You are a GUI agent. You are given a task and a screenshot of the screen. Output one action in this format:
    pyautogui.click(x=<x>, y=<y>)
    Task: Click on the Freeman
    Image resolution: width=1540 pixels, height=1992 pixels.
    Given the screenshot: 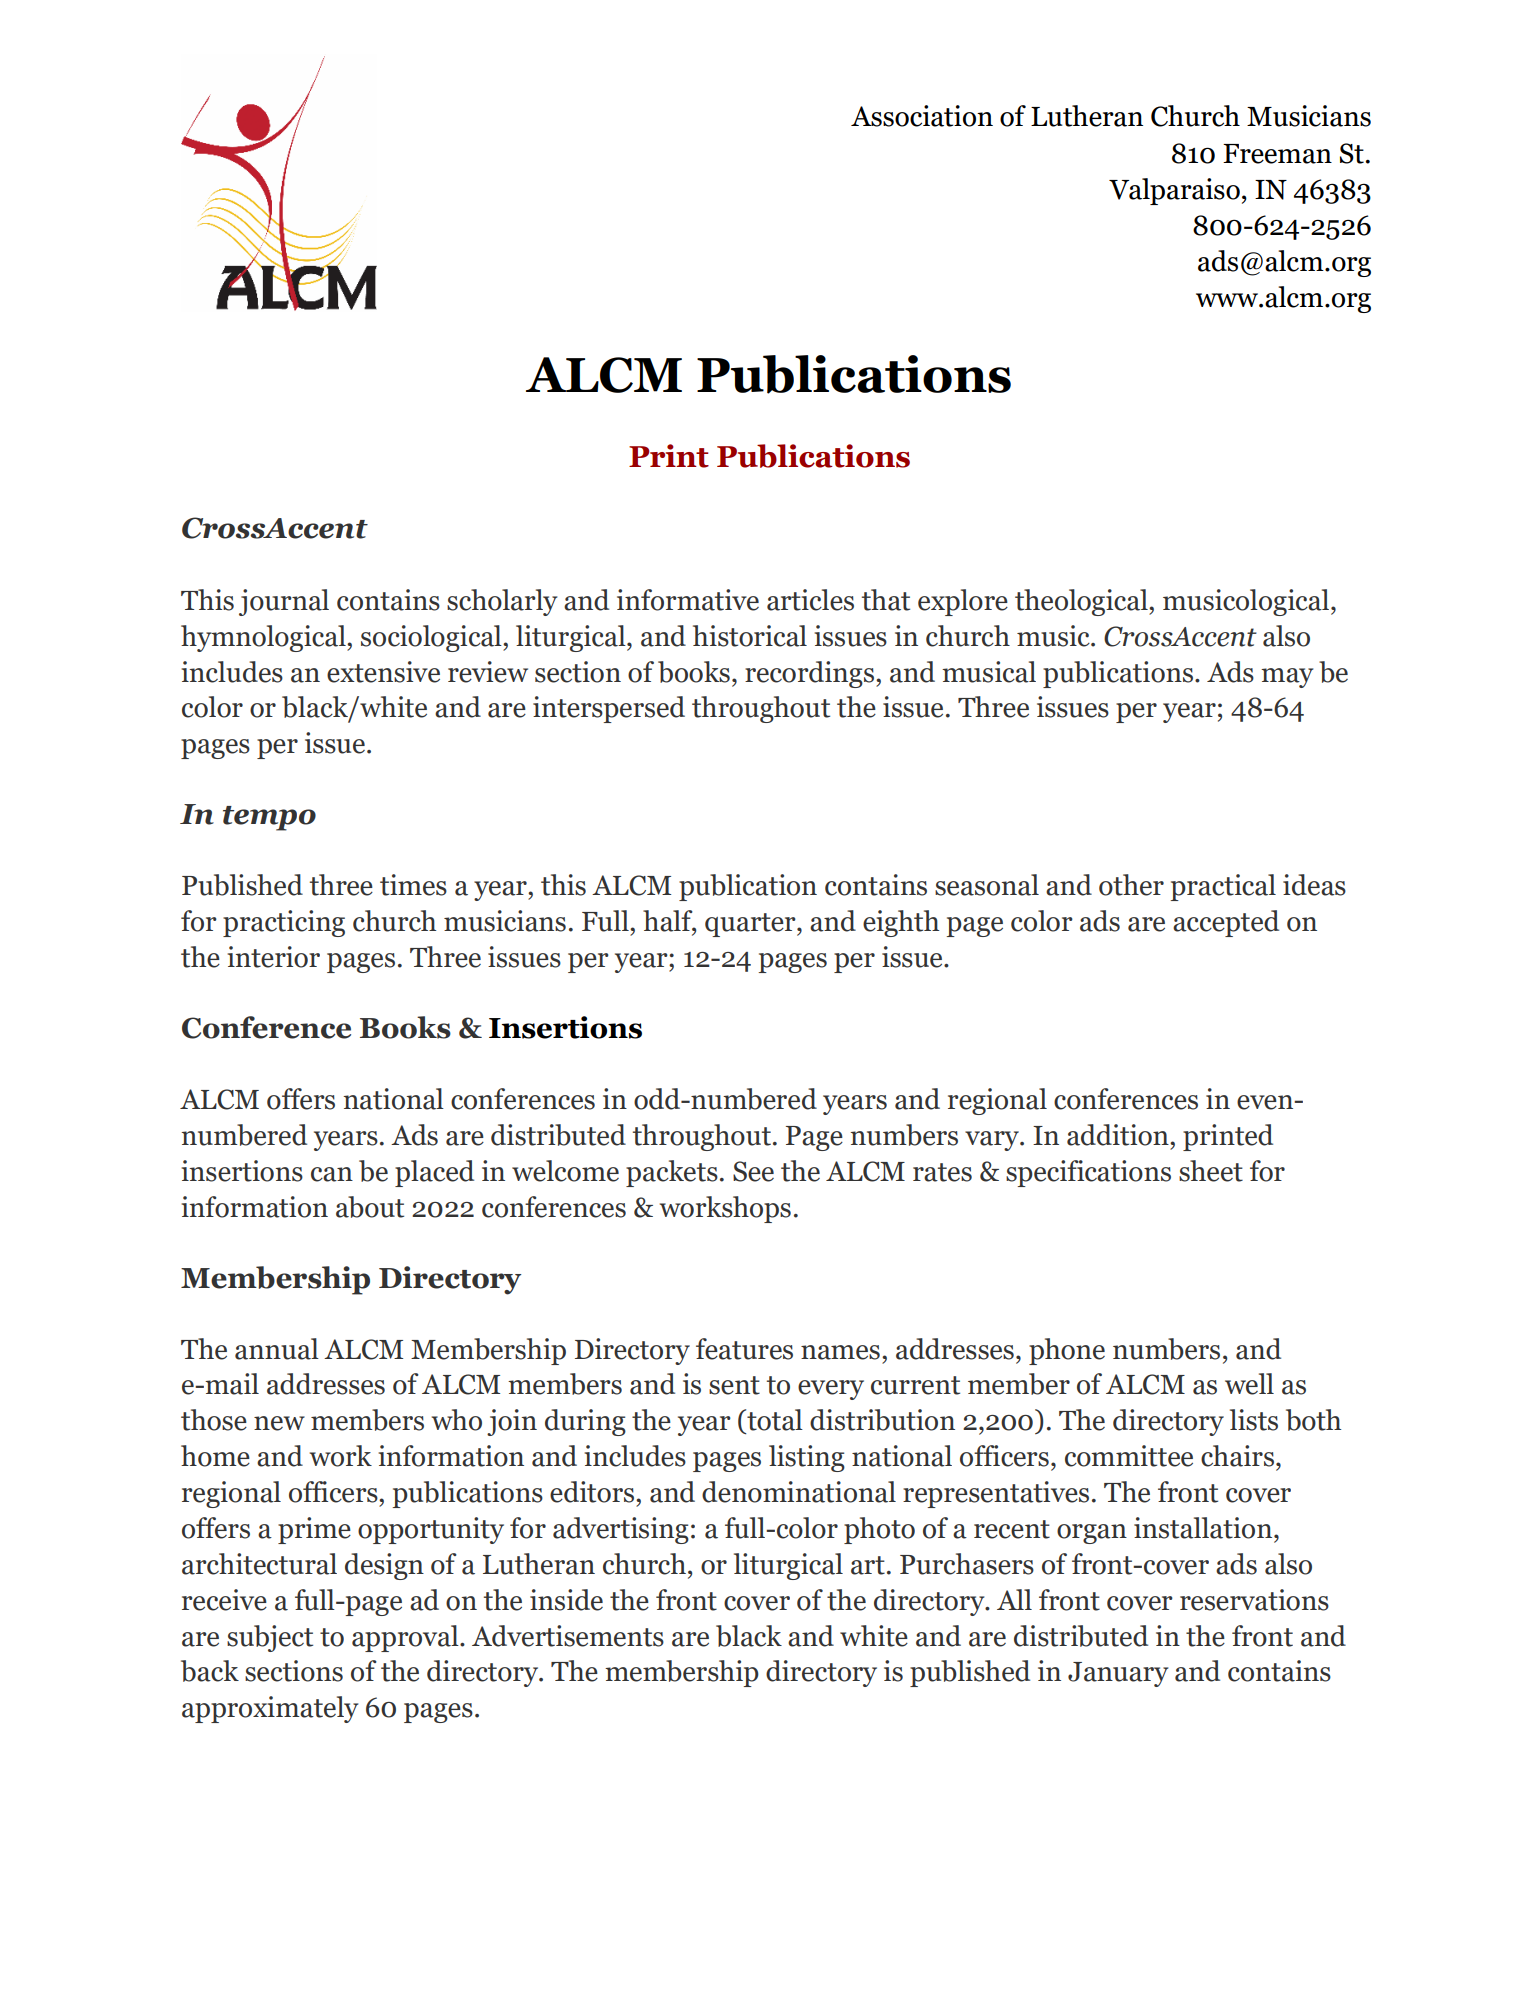 What is the action you would take?
    pyautogui.click(x=1277, y=154)
